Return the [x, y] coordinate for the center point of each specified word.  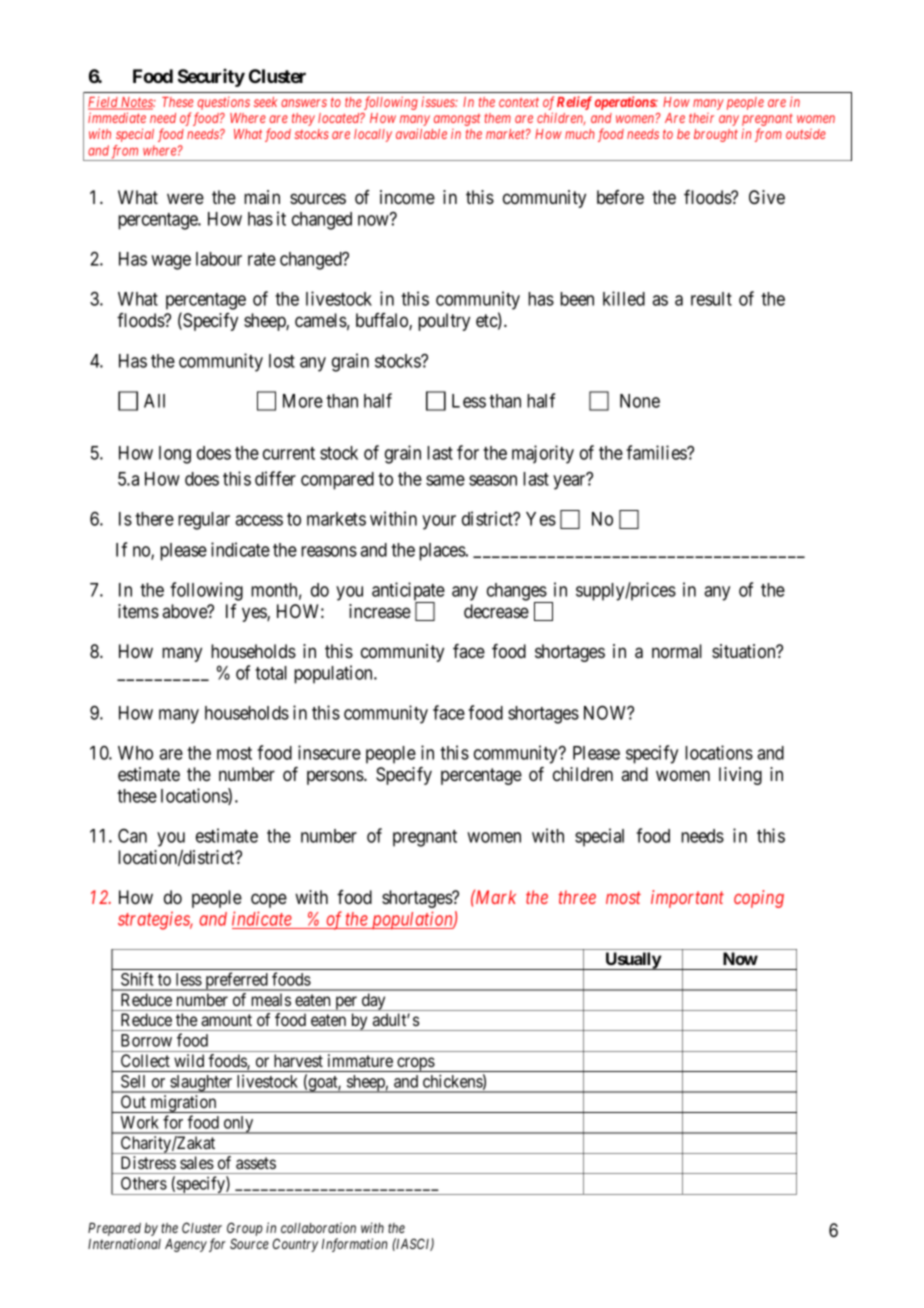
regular [204, 521]
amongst [457, 120]
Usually [632, 961]
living [740, 776]
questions [223, 105]
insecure [329, 752]
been [577, 299]
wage [171, 262]
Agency [186, 1245]
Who [135, 753]
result [711, 299]
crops [415, 1064]
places [443, 552]
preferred [236, 981]
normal [677, 651]
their [701, 118]
